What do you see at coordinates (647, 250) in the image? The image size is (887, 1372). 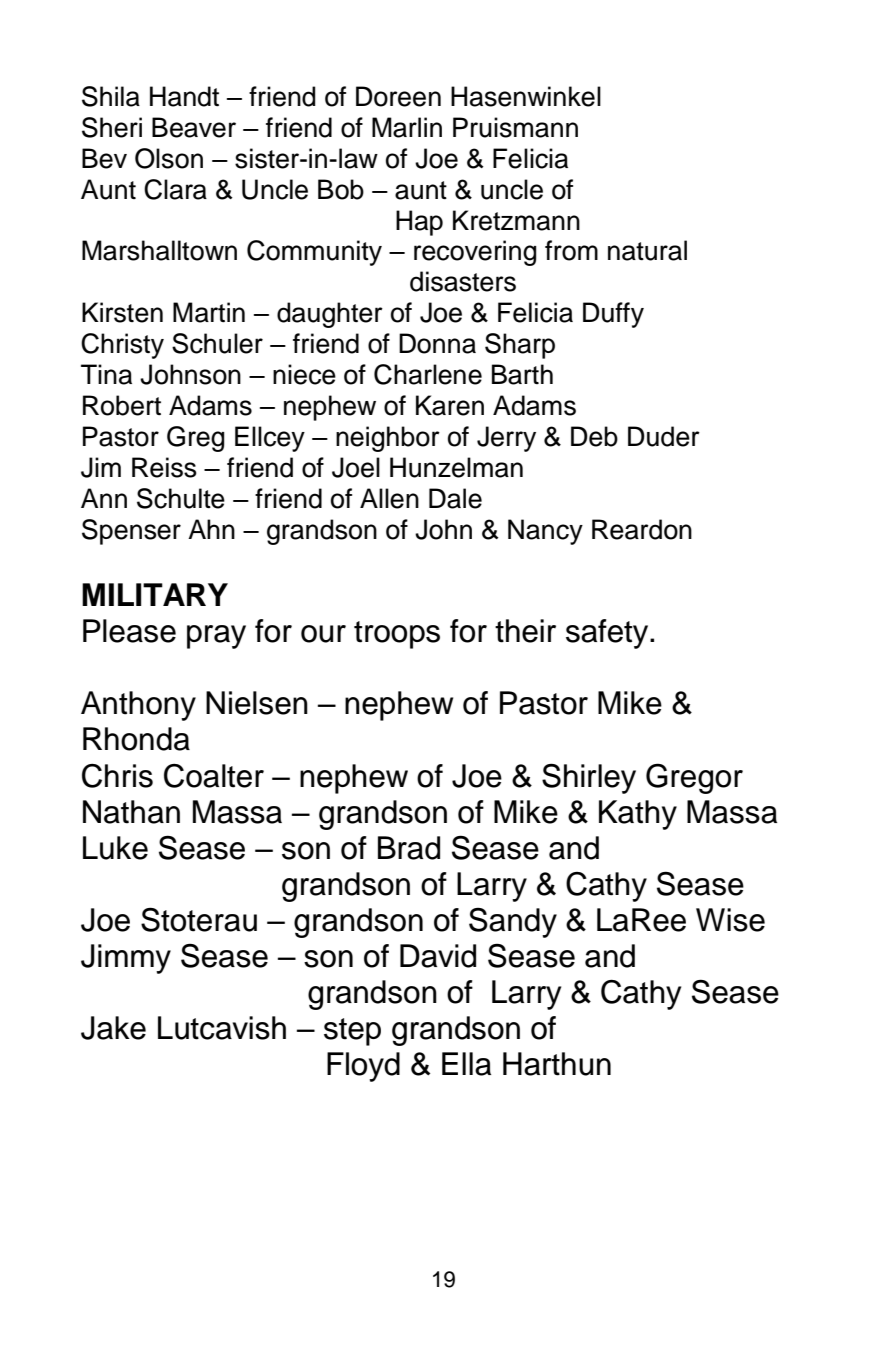 I see `natural` at bounding box center [647, 250].
